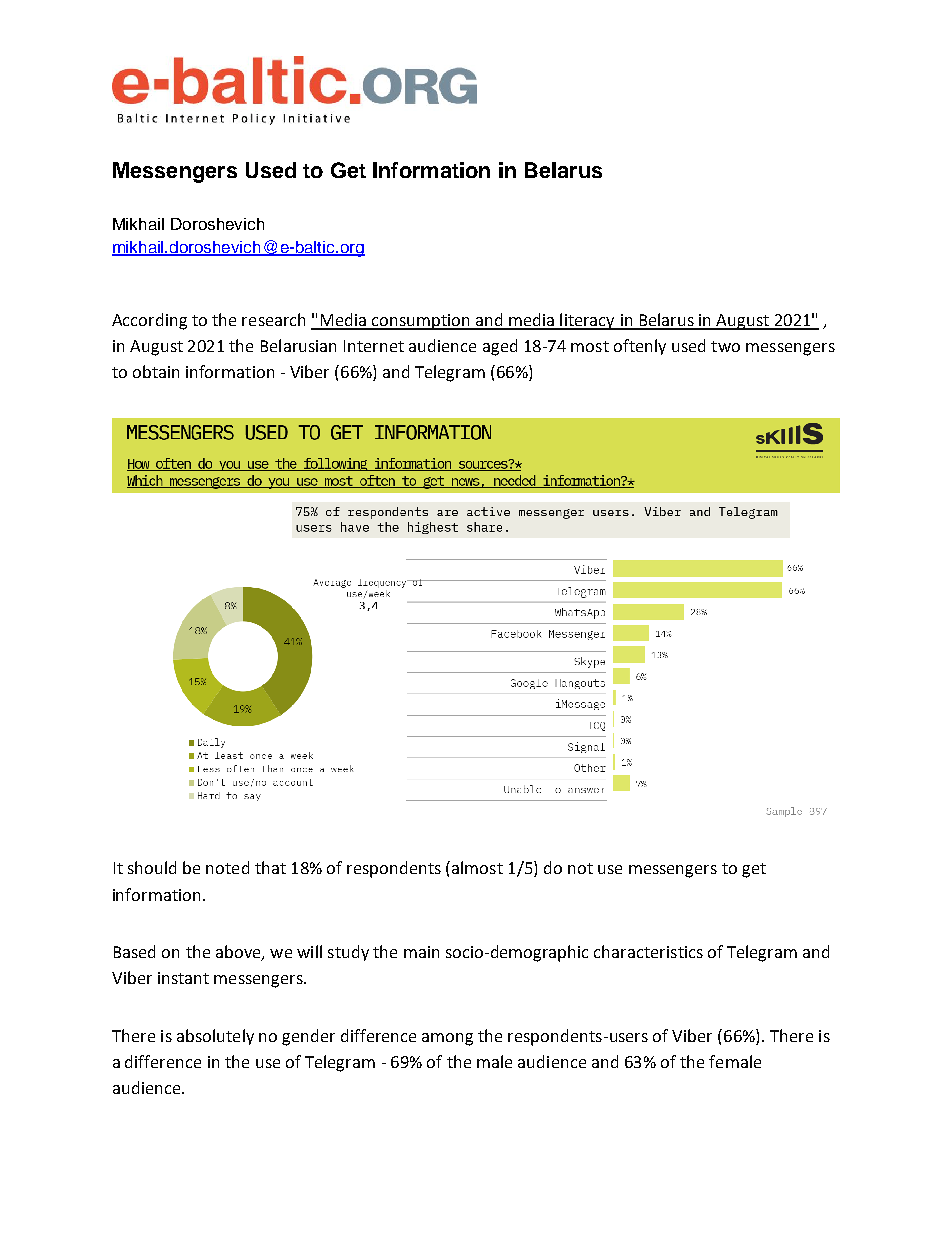  What do you see at coordinates (156, 371) in the screenshot?
I see `obtain` at bounding box center [156, 371].
